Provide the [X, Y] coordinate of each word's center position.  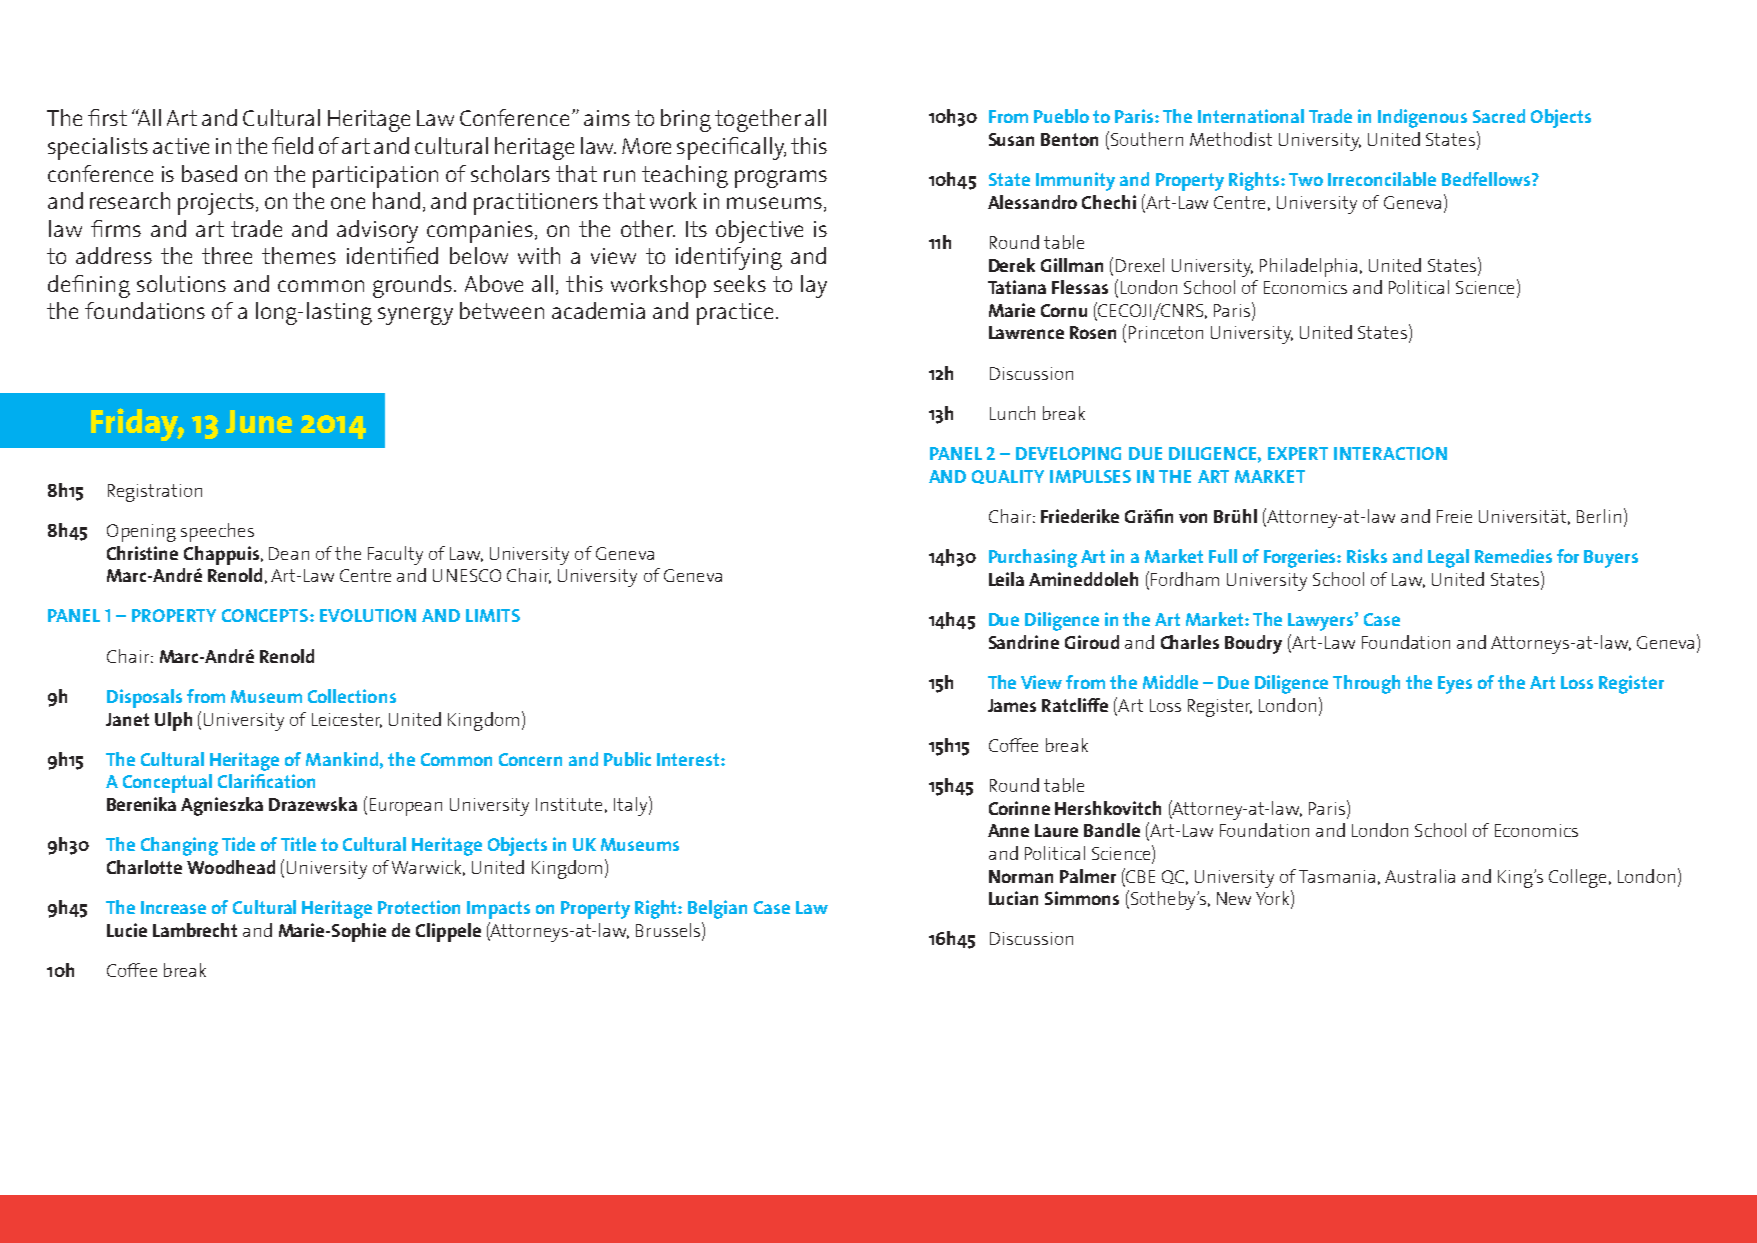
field [292, 145]
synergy [415, 316]
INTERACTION [1390, 453]
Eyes [1455, 685]
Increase [173, 907]
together [758, 120]
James [1012, 705]
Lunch [1012, 413]
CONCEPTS [266, 615]
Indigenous [1422, 118]
